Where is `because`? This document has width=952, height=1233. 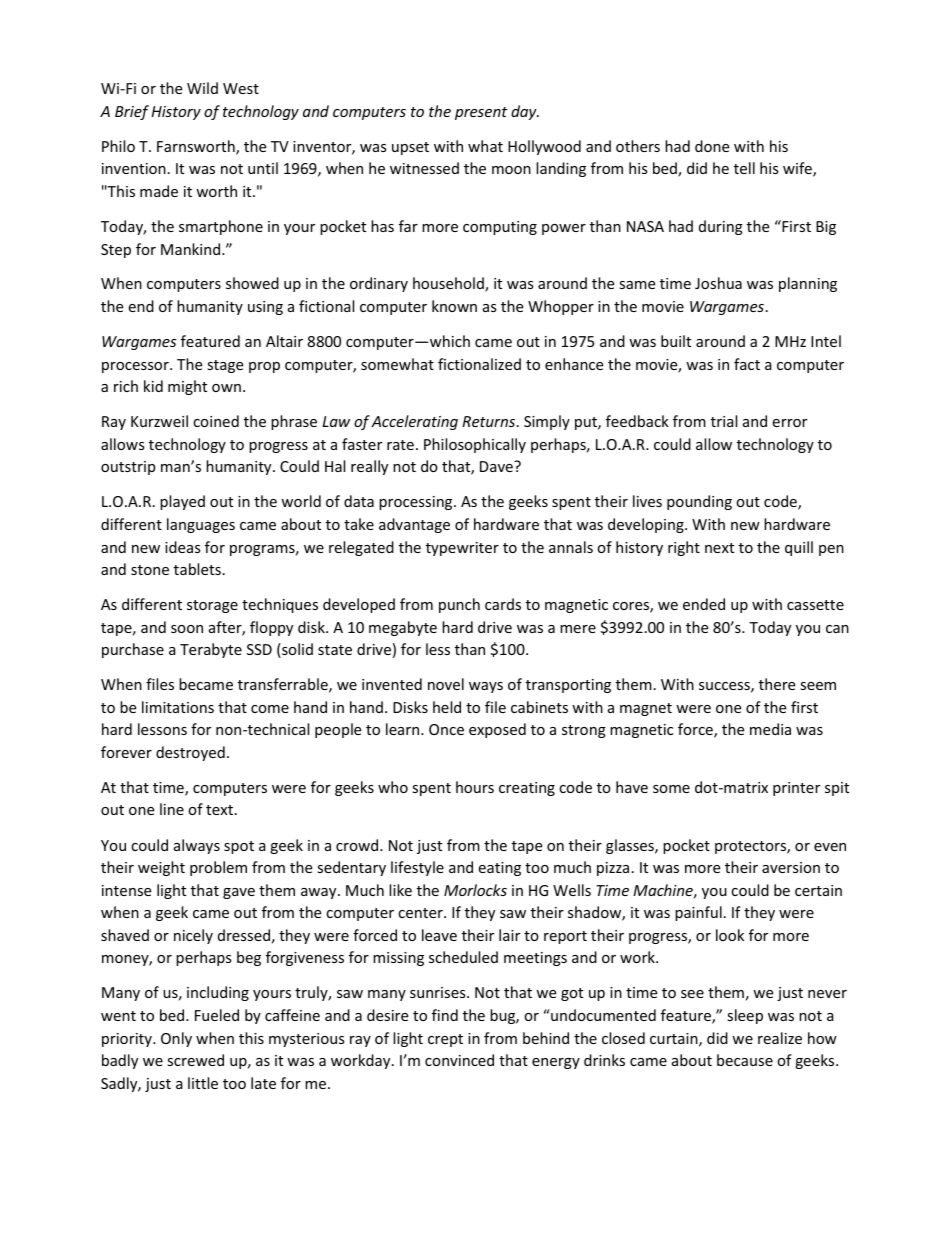
because is located at coordinates (745, 1060).
